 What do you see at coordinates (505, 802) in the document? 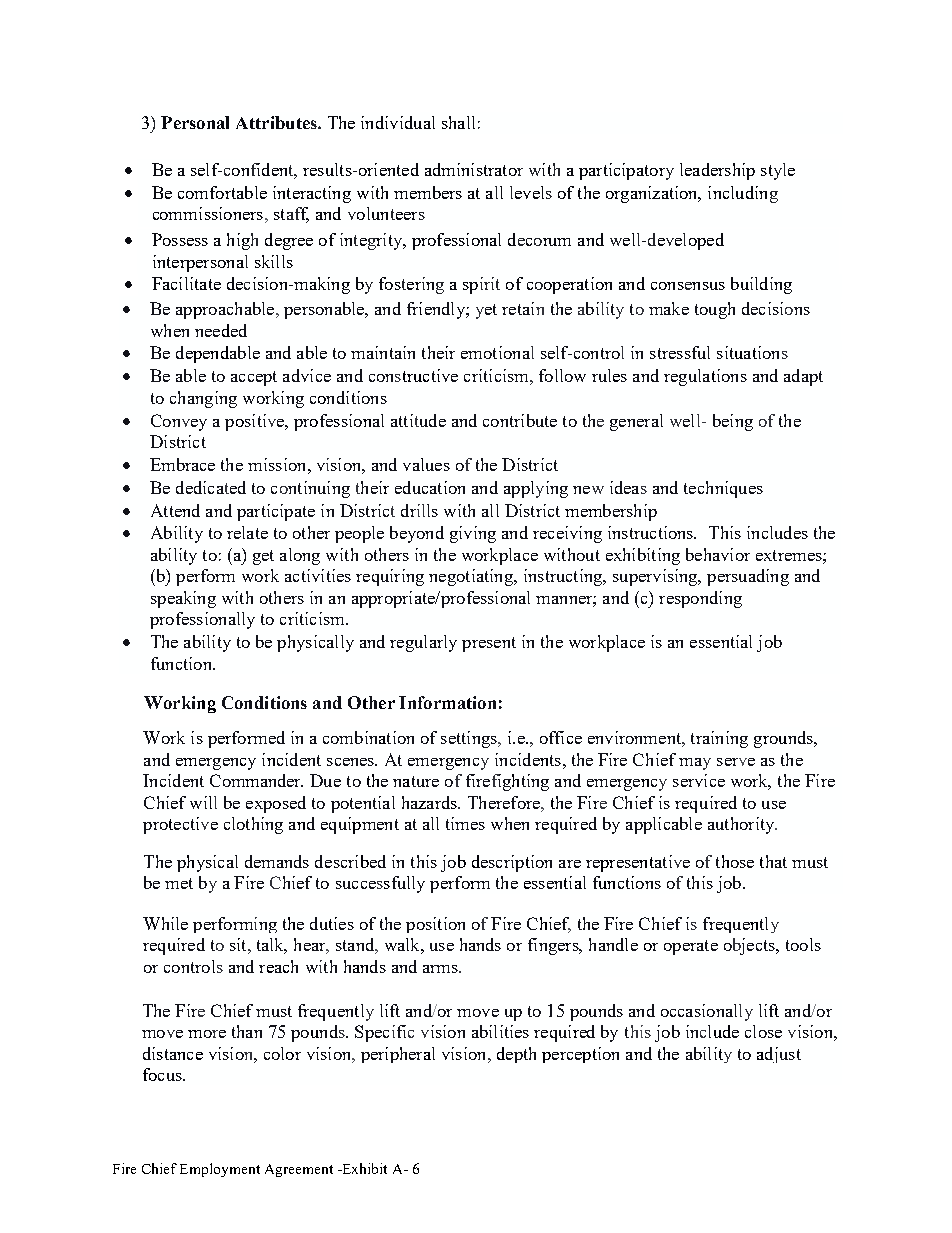
I see `Therefore` at bounding box center [505, 802].
